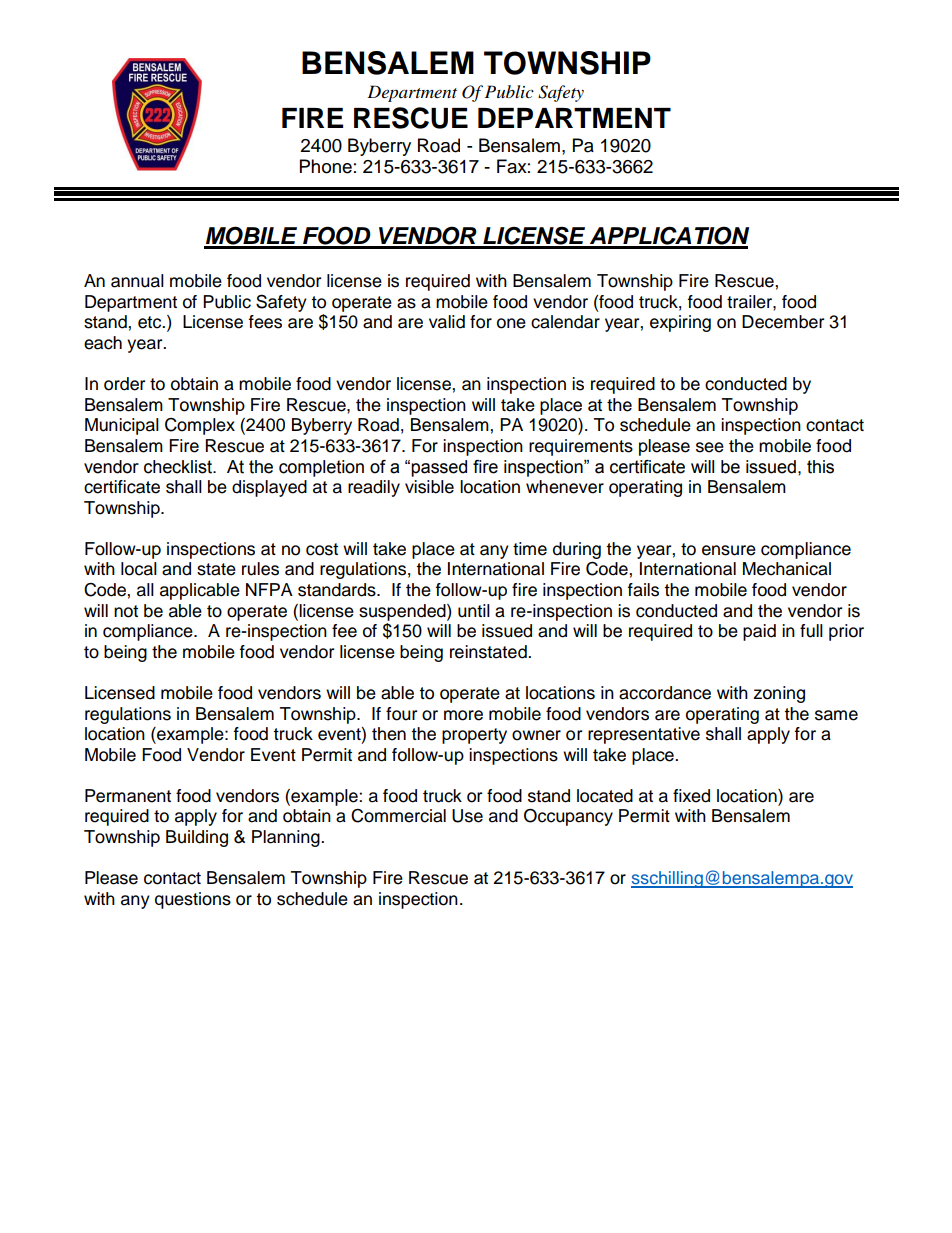 This document has width=952, height=1233. What do you see at coordinates (759, 632) in the document?
I see `paid` at bounding box center [759, 632].
